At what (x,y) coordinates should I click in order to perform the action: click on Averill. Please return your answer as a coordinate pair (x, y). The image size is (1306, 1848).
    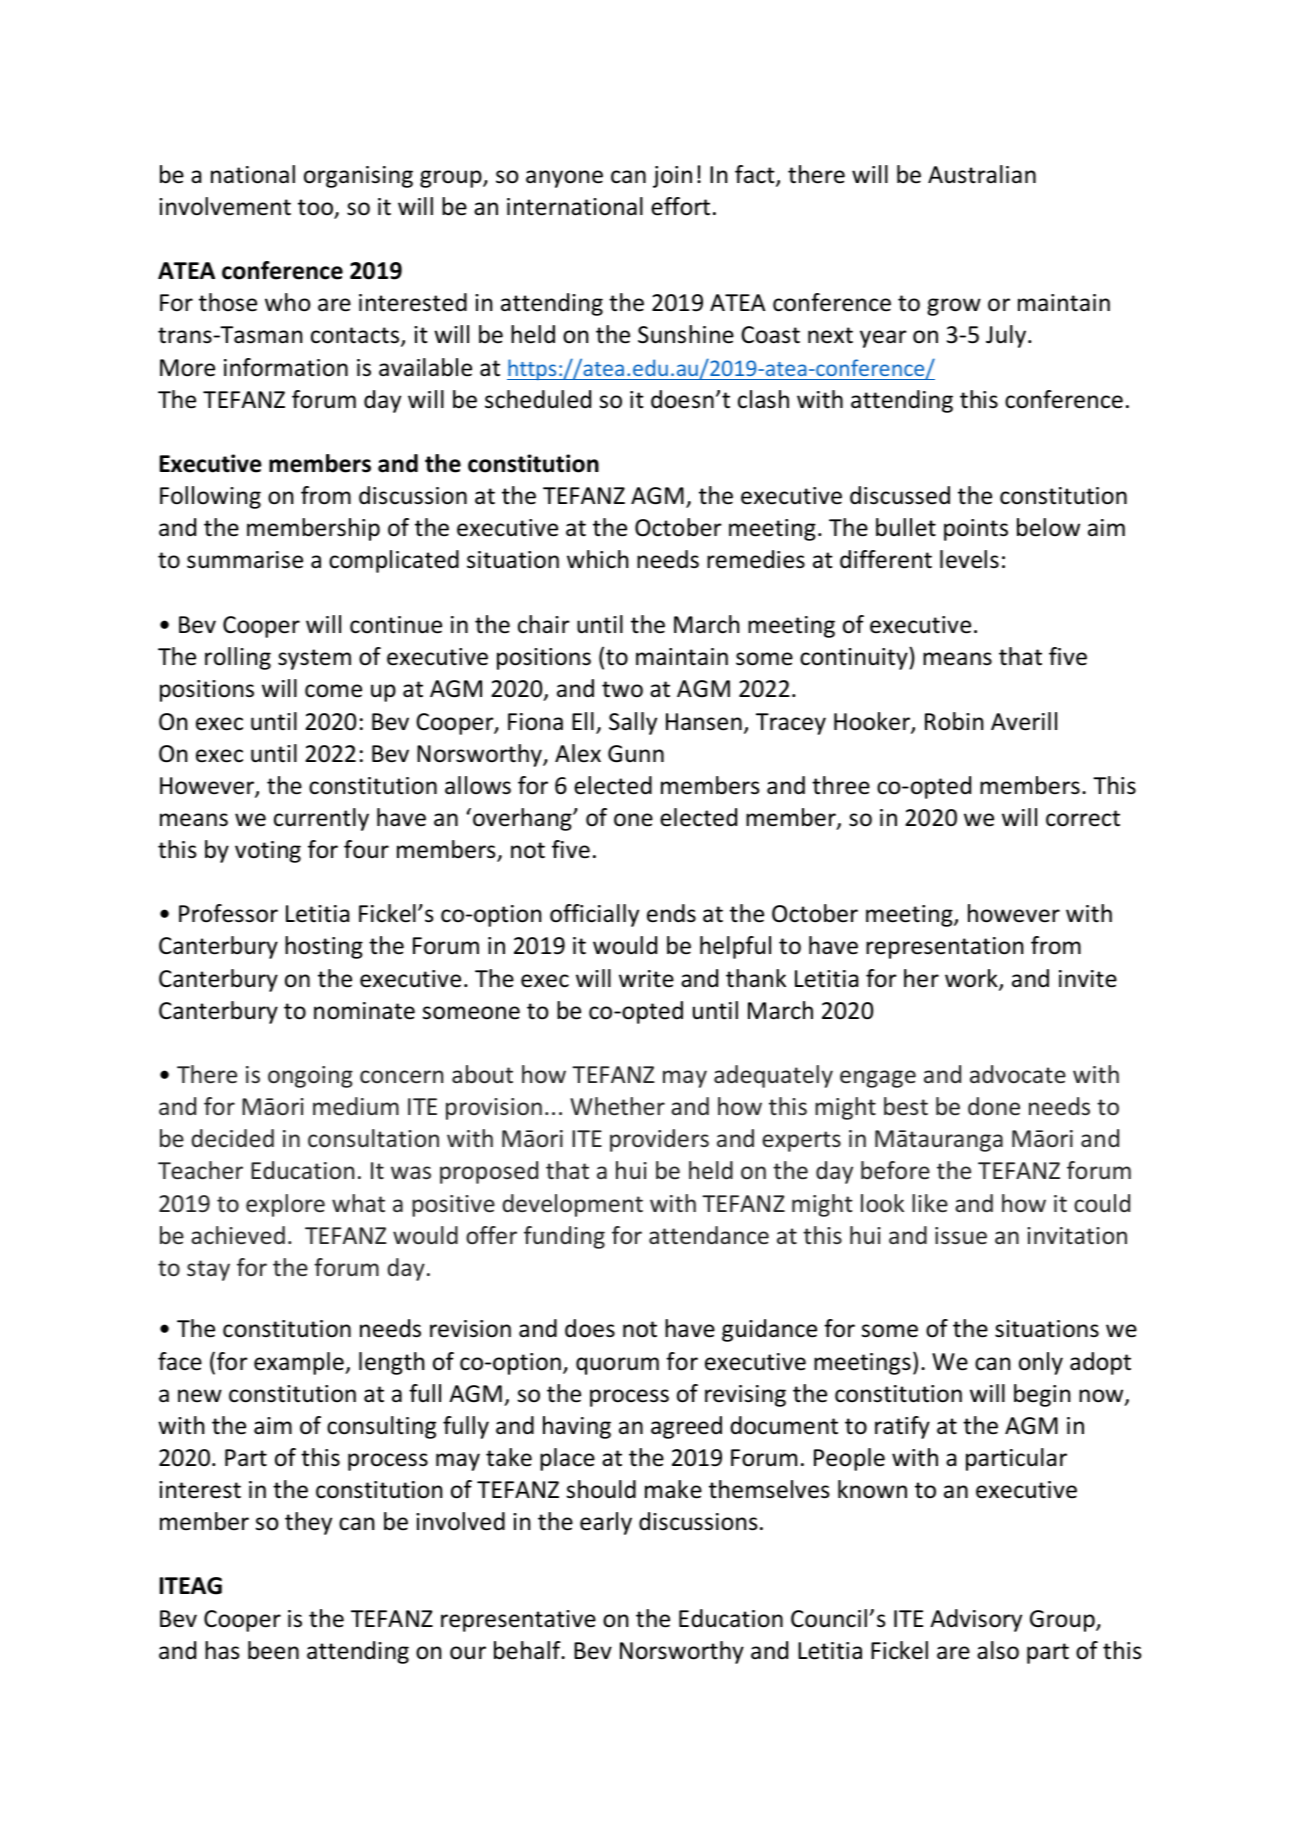
    Looking at the image, I should click on (1024, 721).
